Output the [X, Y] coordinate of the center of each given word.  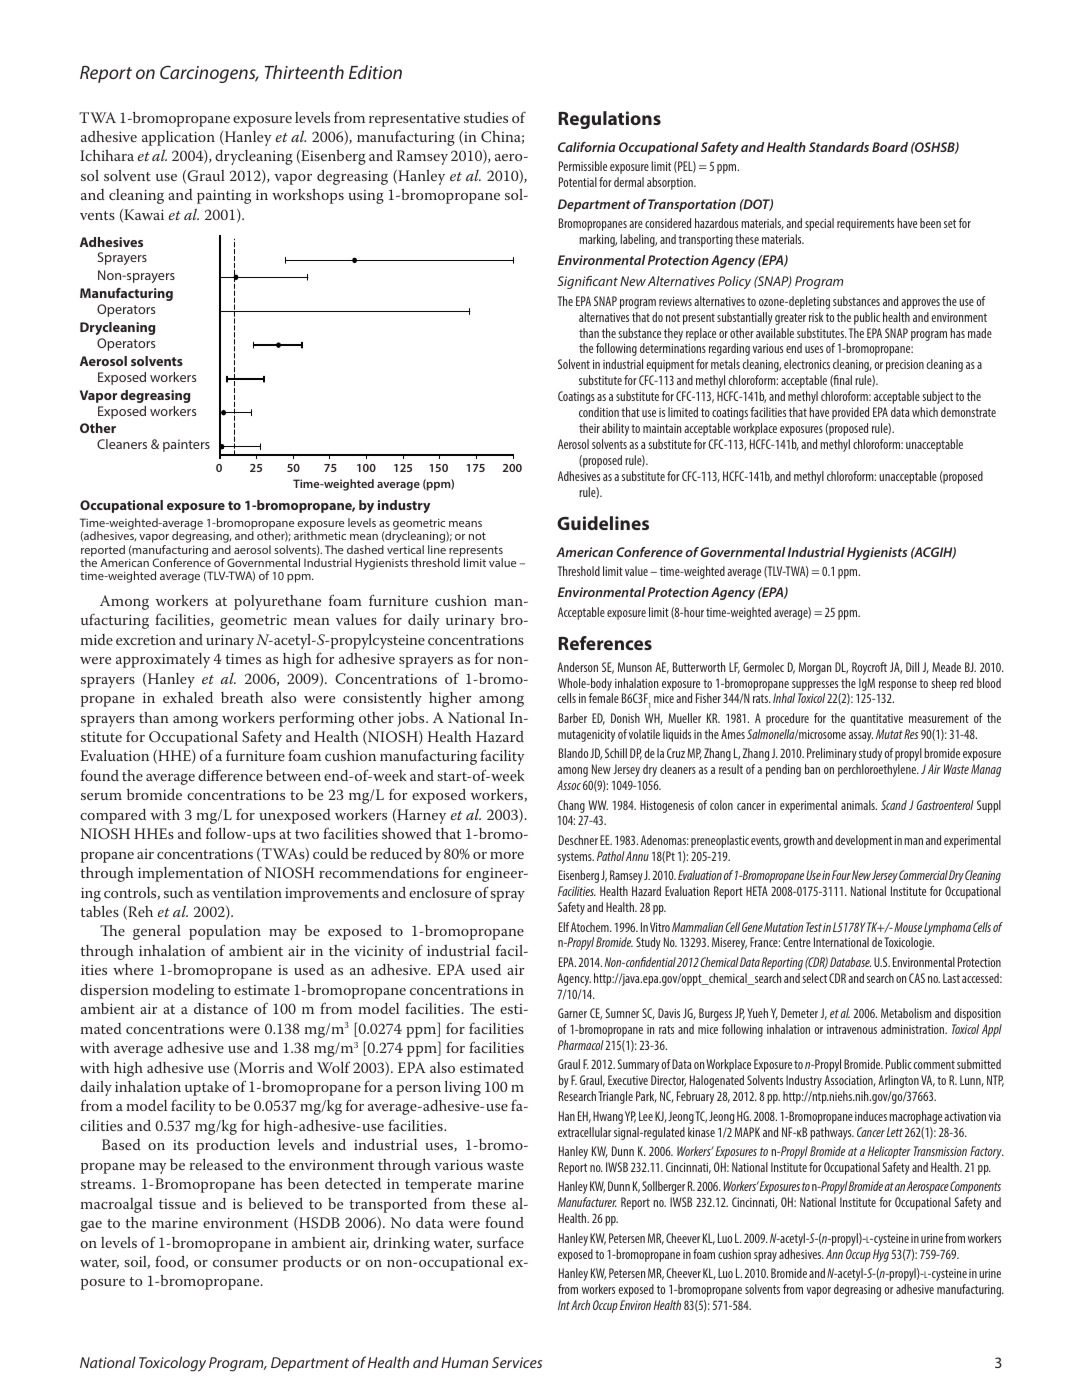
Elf [564, 927]
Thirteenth [304, 72]
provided [850, 413]
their [589, 428]
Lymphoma [947, 928]
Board [890, 147]
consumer [245, 1263]
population [225, 932]
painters [186, 445]
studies [486, 117]
